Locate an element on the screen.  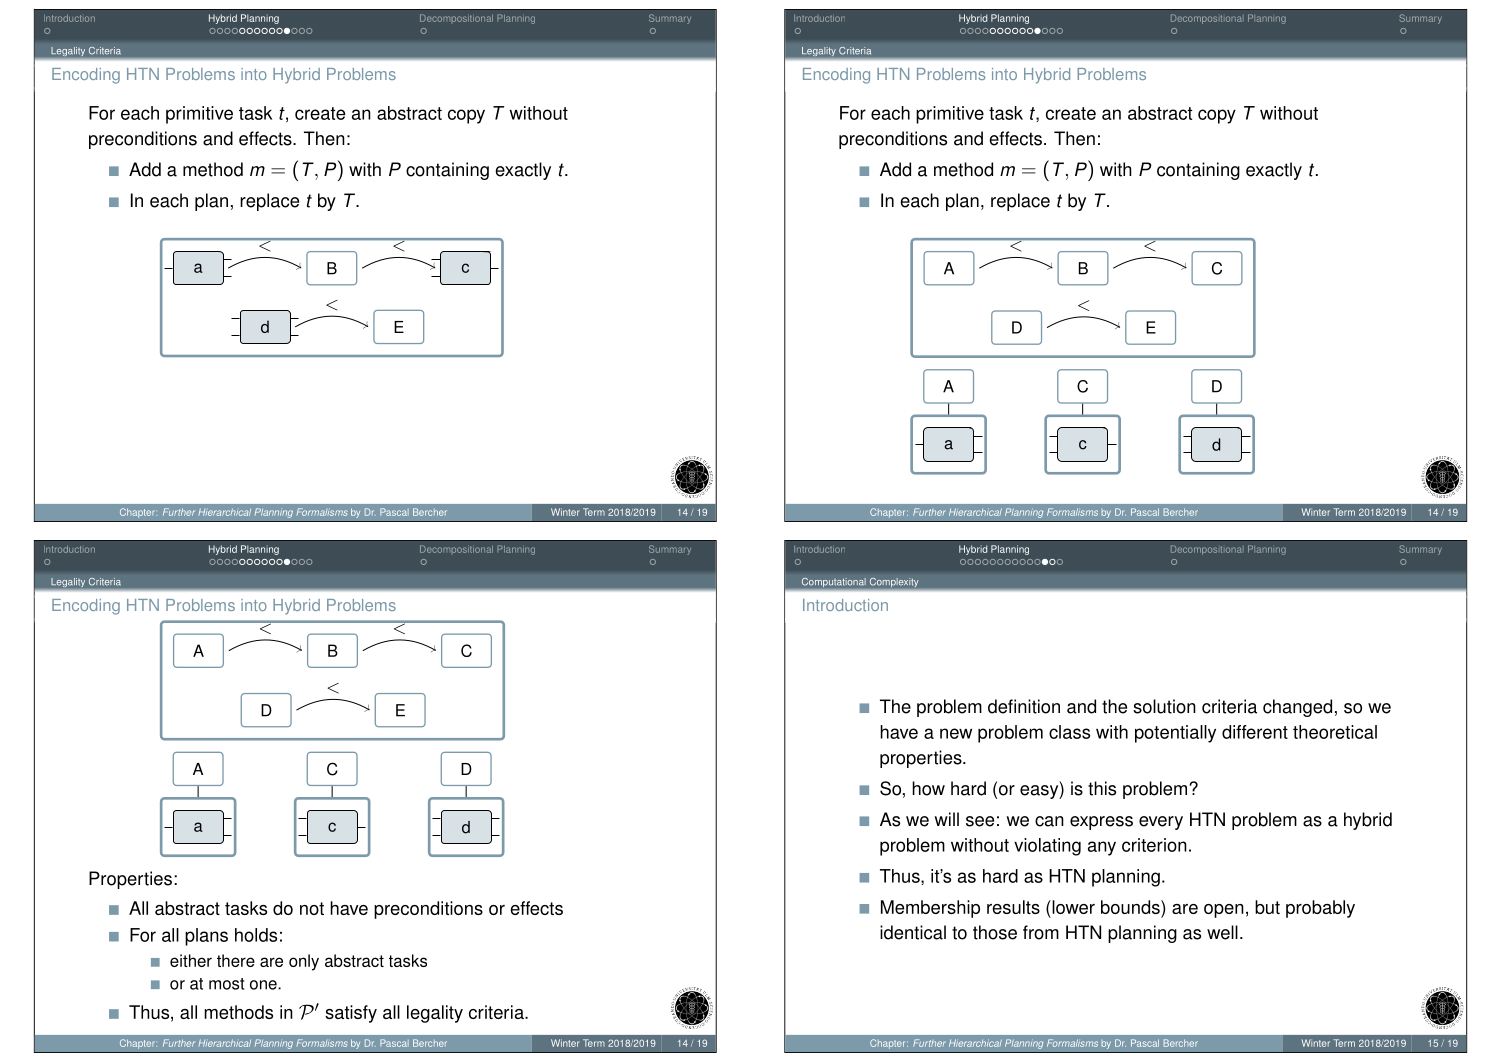
how is located at coordinates (928, 788).
